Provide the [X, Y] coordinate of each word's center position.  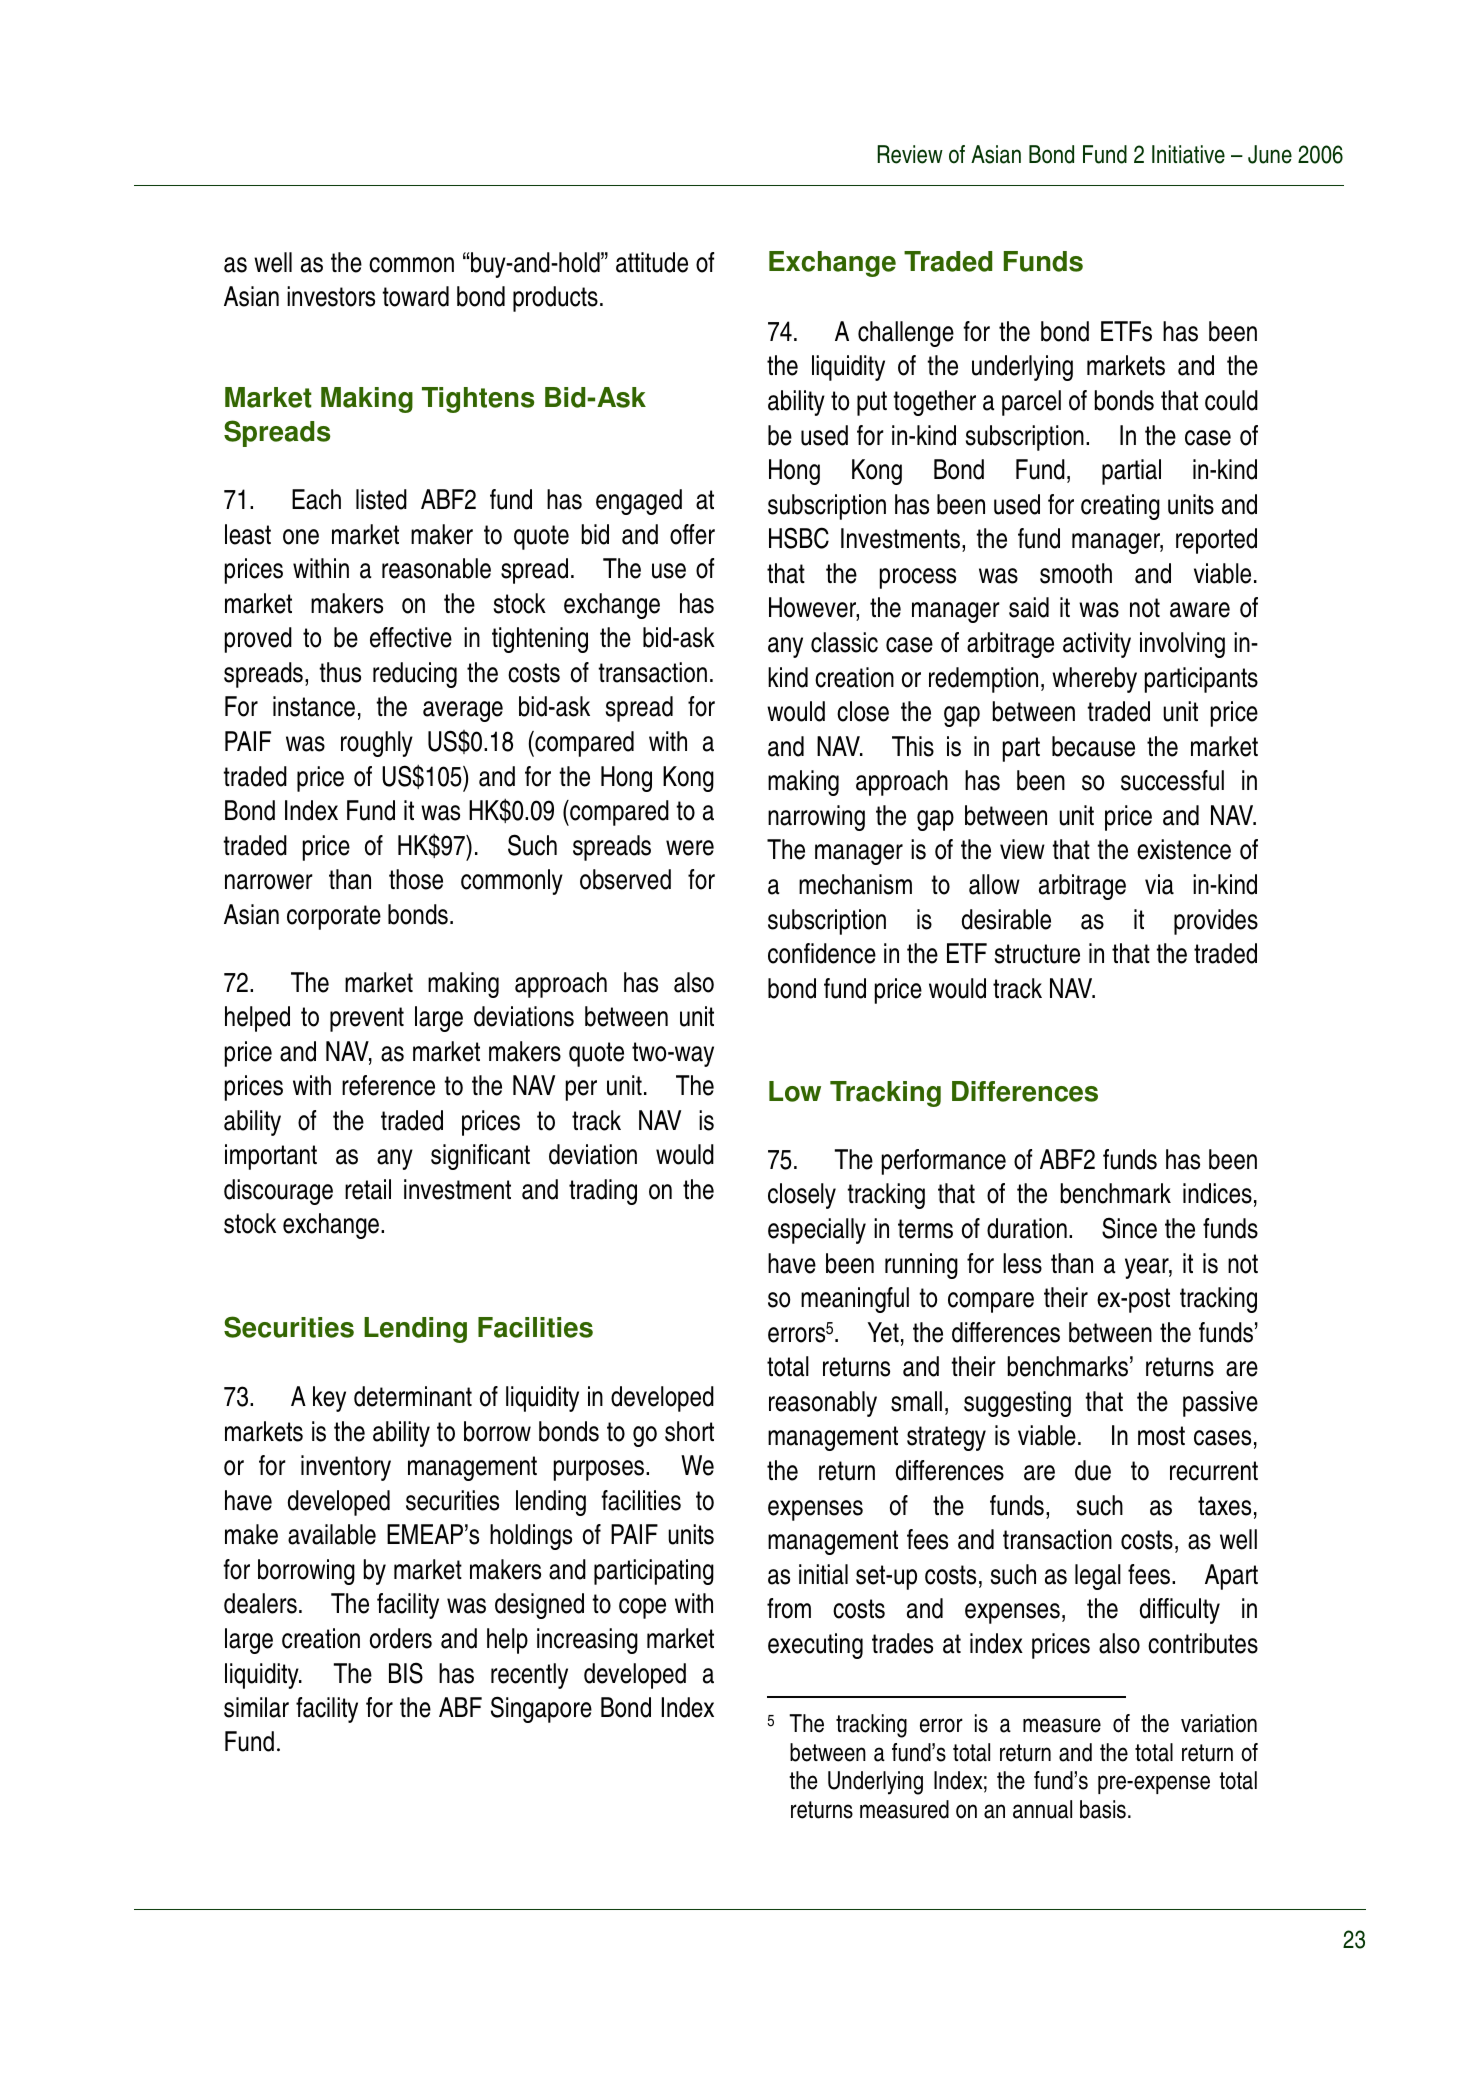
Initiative [1188, 154]
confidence [822, 953]
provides [1216, 922]
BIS [406, 1673]
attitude [652, 262]
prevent [367, 1019]
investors [331, 296]
